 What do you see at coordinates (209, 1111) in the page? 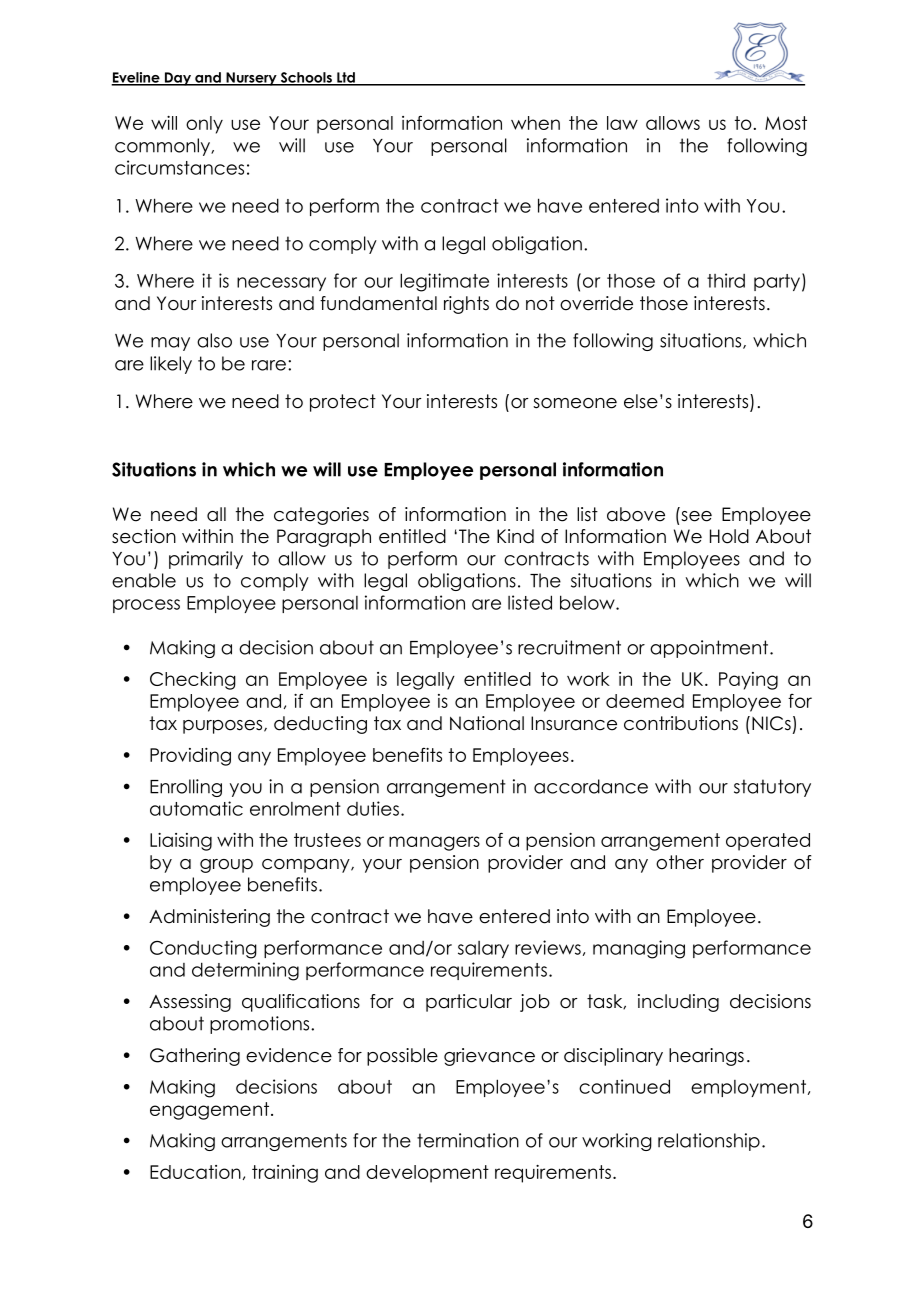
I see `engagement` at bounding box center [209, 1111].
